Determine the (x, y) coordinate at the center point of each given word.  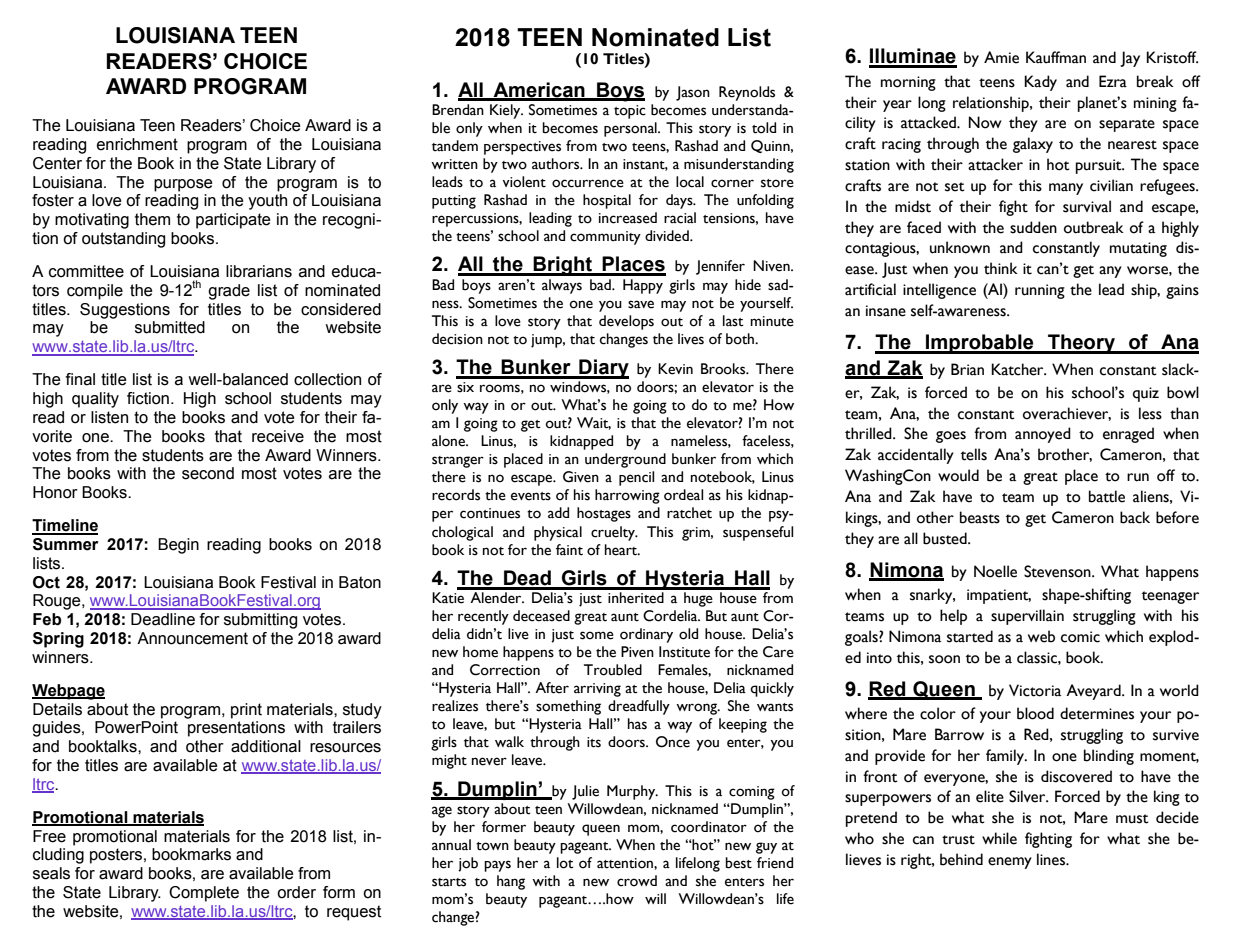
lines (1052, 859)
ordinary (646, 635)
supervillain (1027, 617)
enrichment (137, 144)
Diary (603, 369)
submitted (170, 327)
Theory (1082, 344)
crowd (637, 881)
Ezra (1113, 81)
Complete (204, 894)
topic (630, 112)
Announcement (192, 638)
